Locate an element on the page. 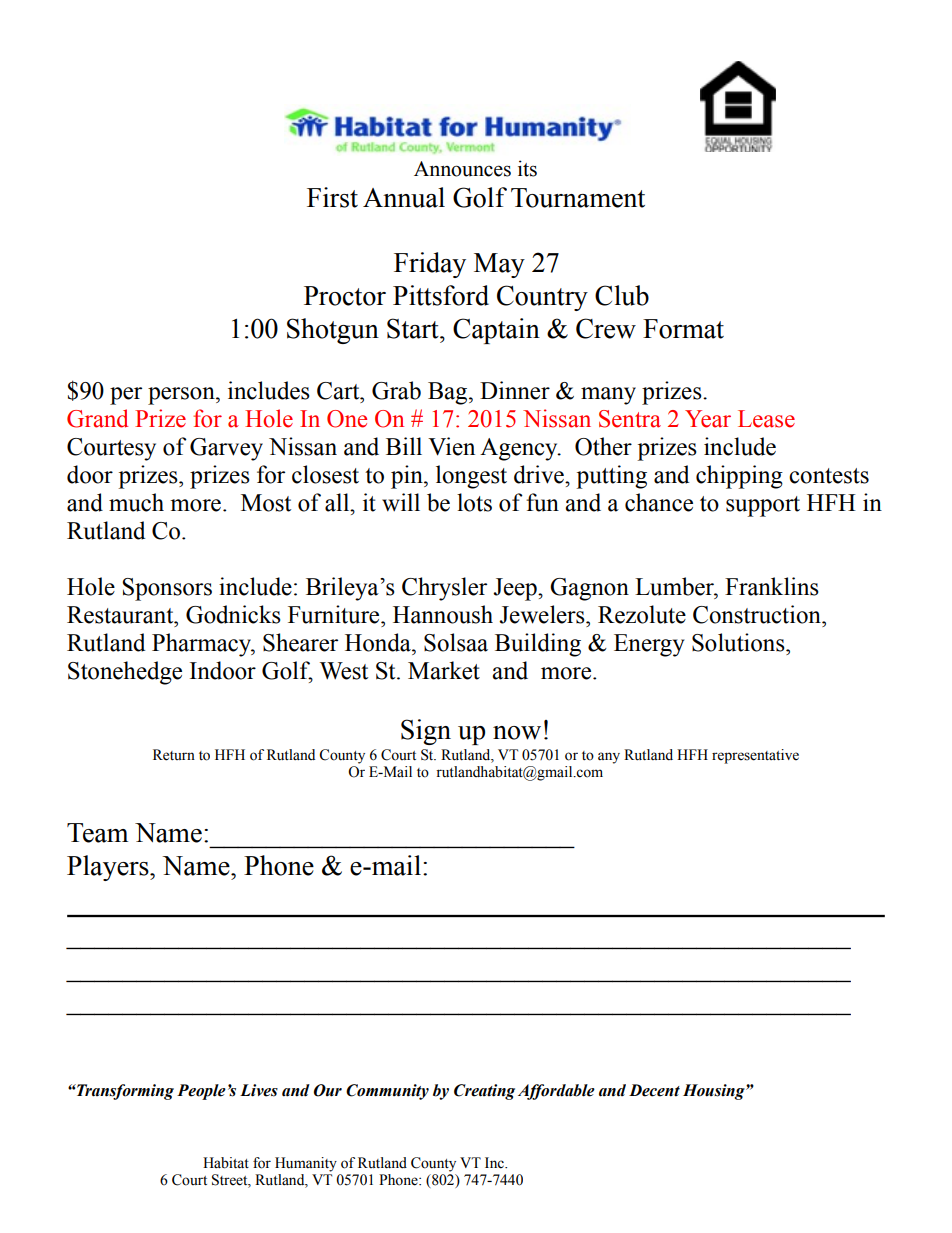 This document has height=1233, width=952. support is located at coordinates (763, 506).
